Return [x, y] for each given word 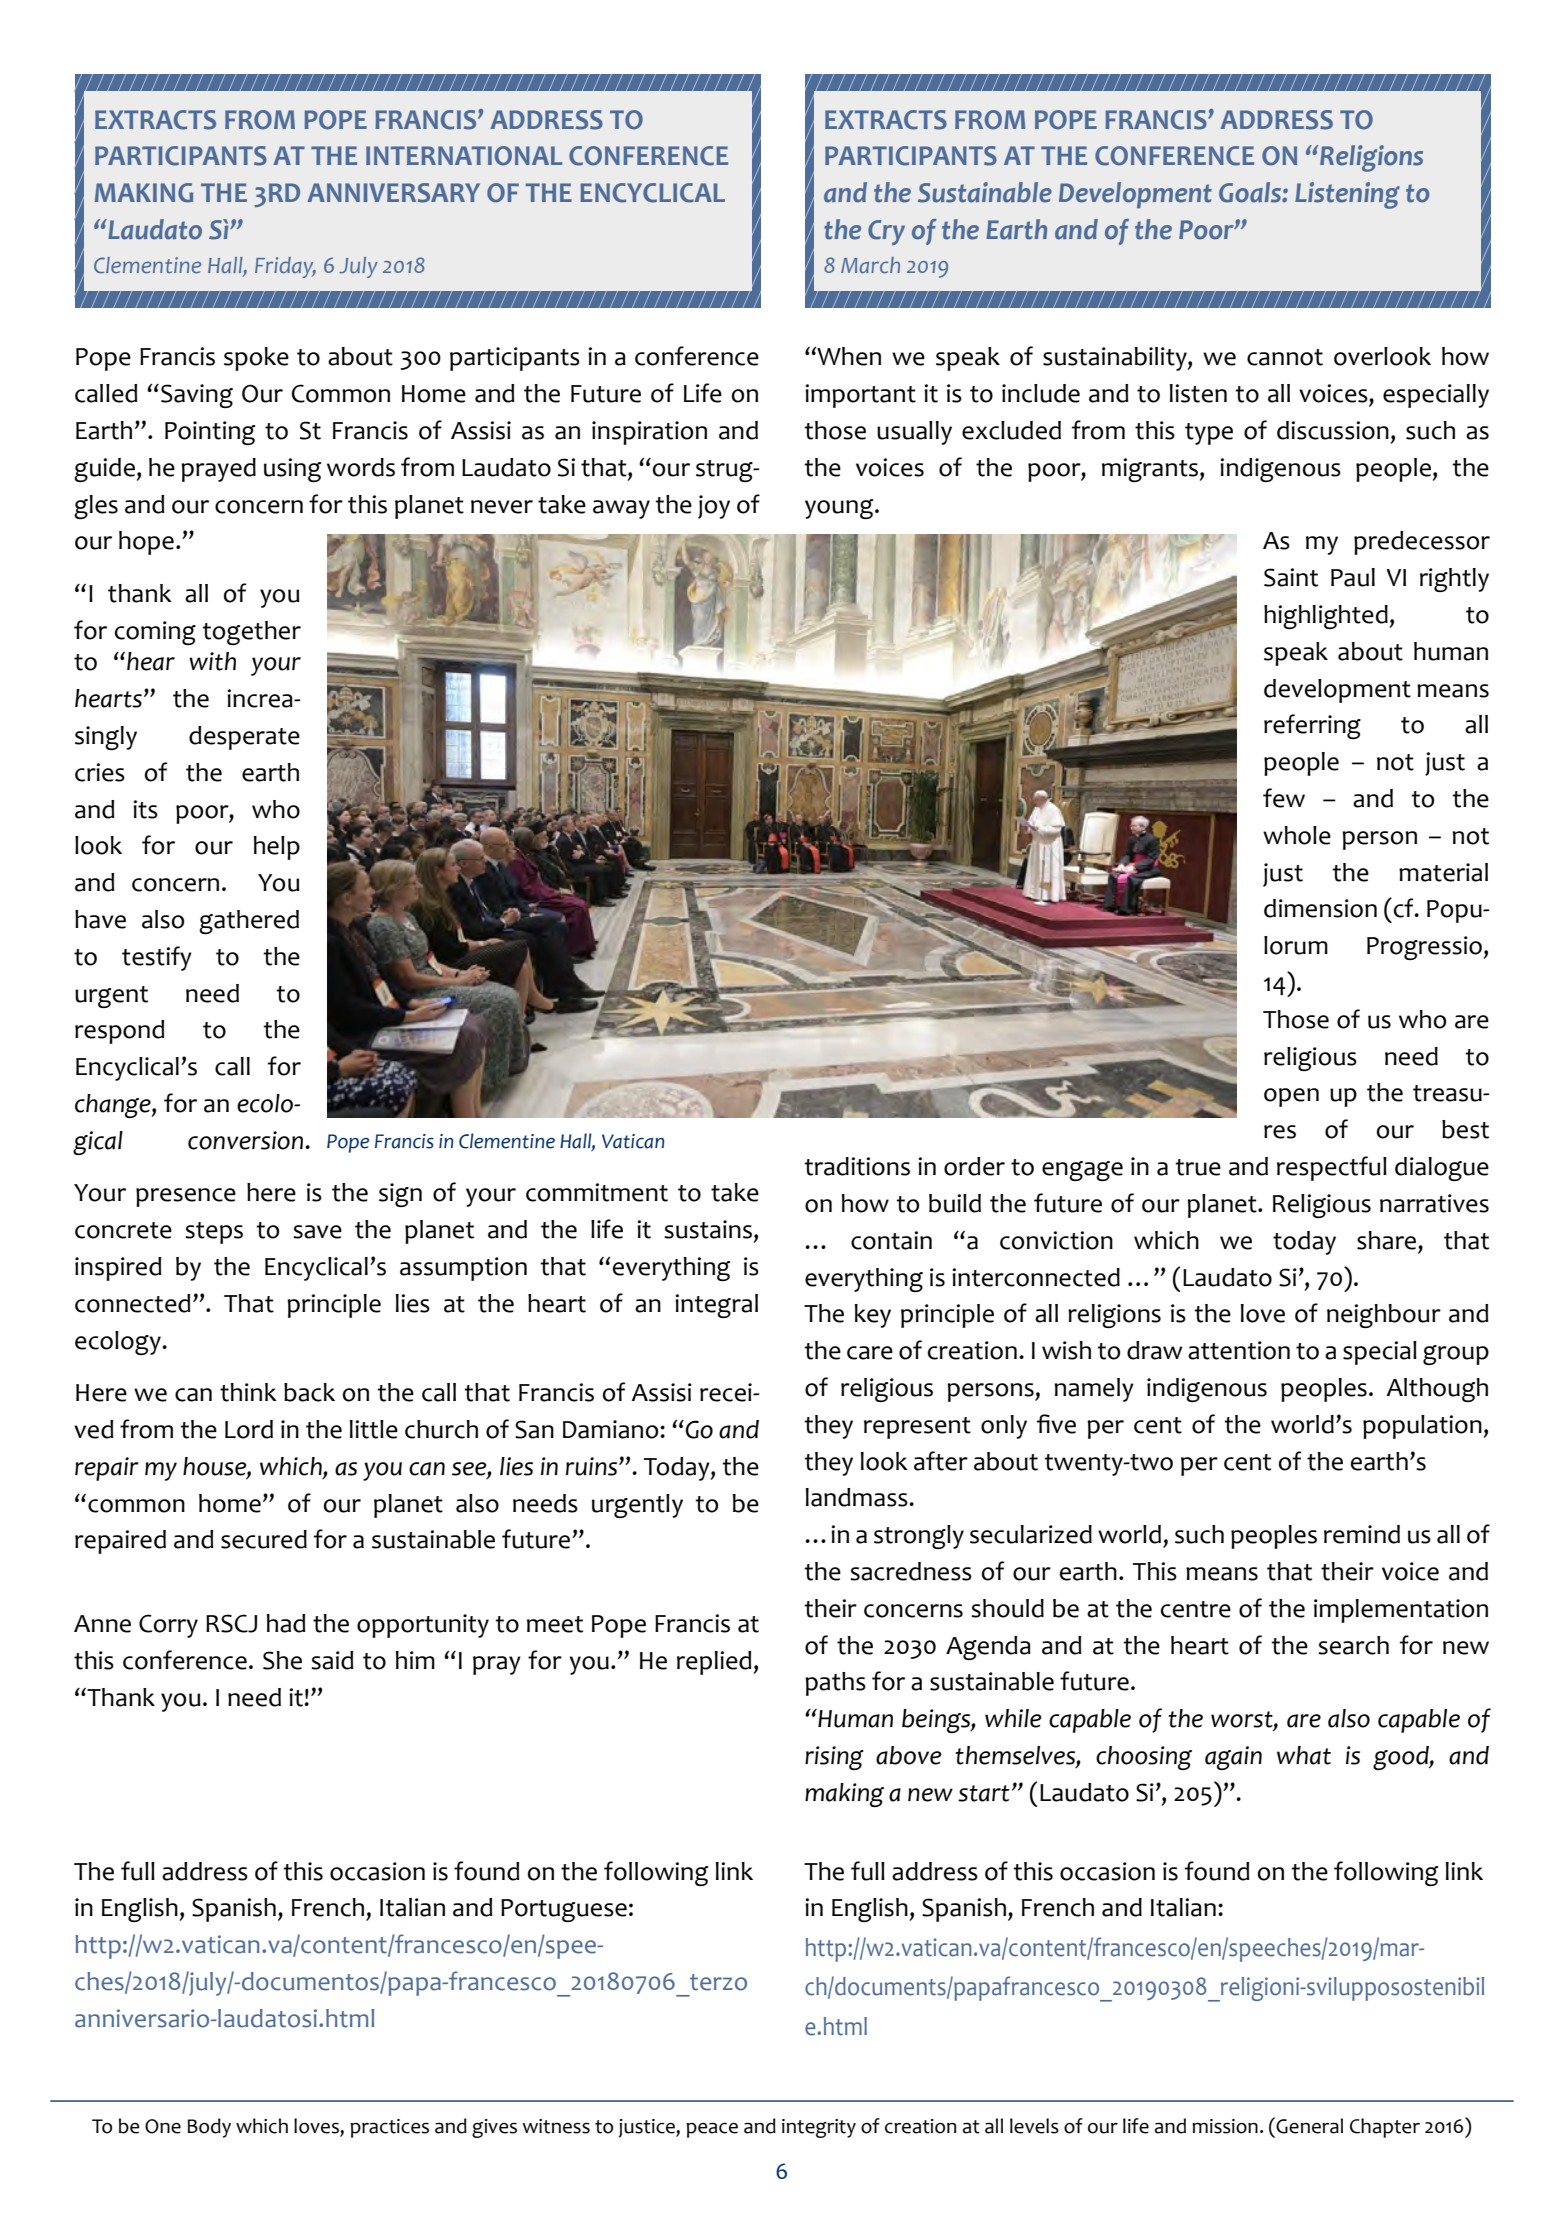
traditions [857, 1166]
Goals [1251, 192]
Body [209, 2128]
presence [186, 1197]
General [1308, 2125]
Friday [285, 267]
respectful [1332, 1168]
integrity [819, 2128]
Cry [886, 232]
